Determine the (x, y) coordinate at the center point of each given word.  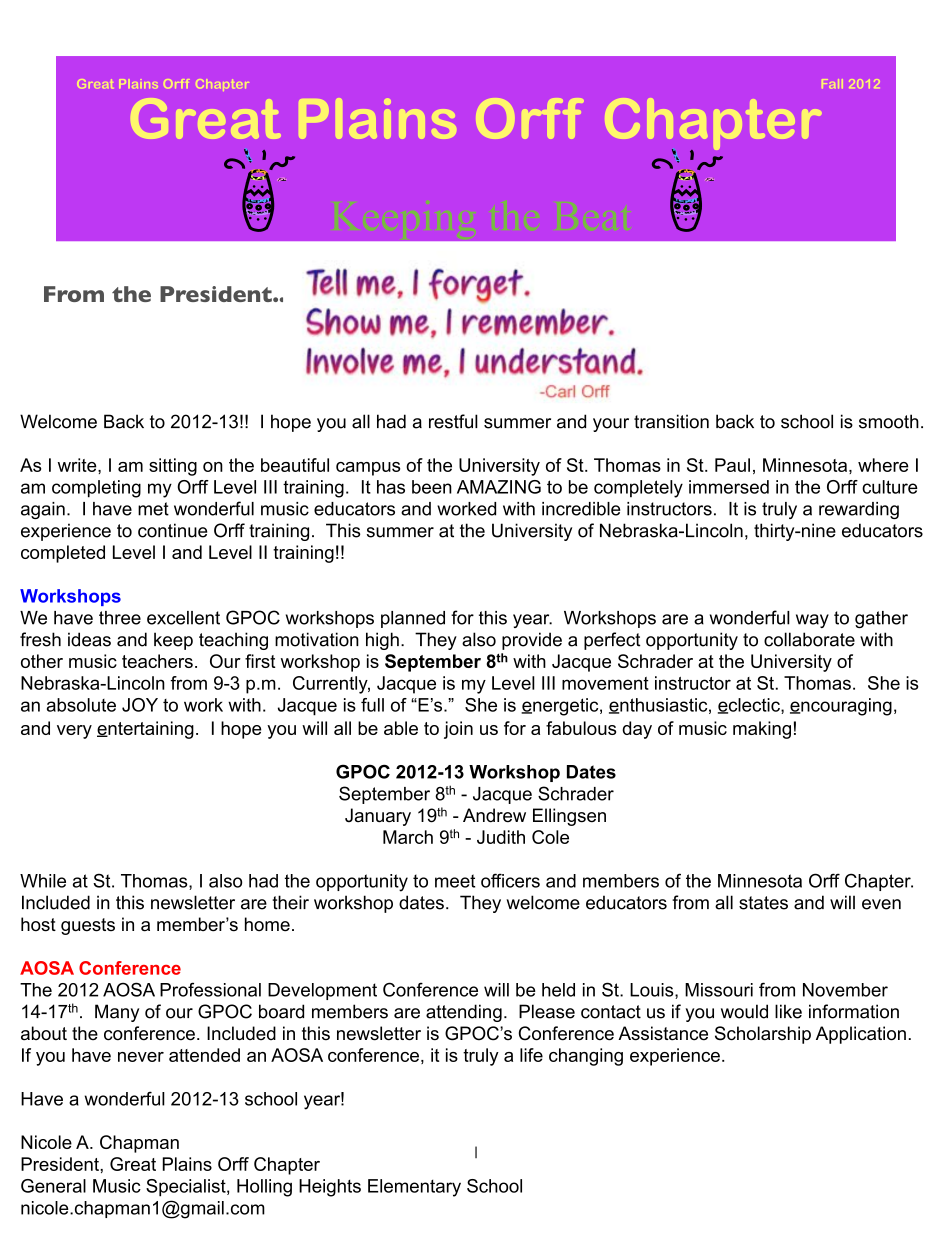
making (762, 730)
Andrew (494, 815)
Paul (732, 465)
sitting (173, 467)
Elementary (414, 1188)
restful (453, 421)
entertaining (145, 730)
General (53, 1186)
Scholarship (763, 1035)
